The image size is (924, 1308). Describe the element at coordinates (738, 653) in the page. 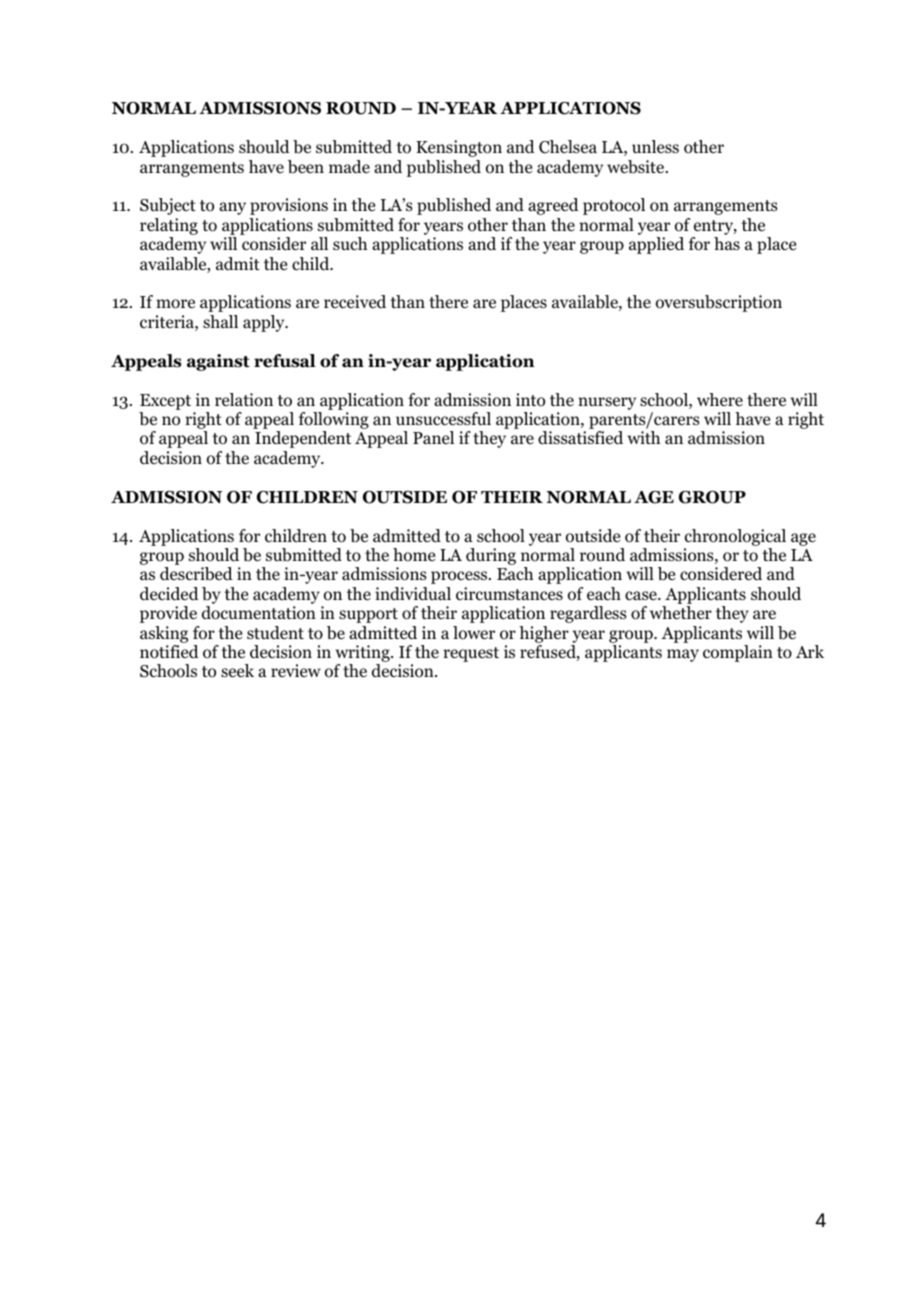

I see `complain` at that location.
